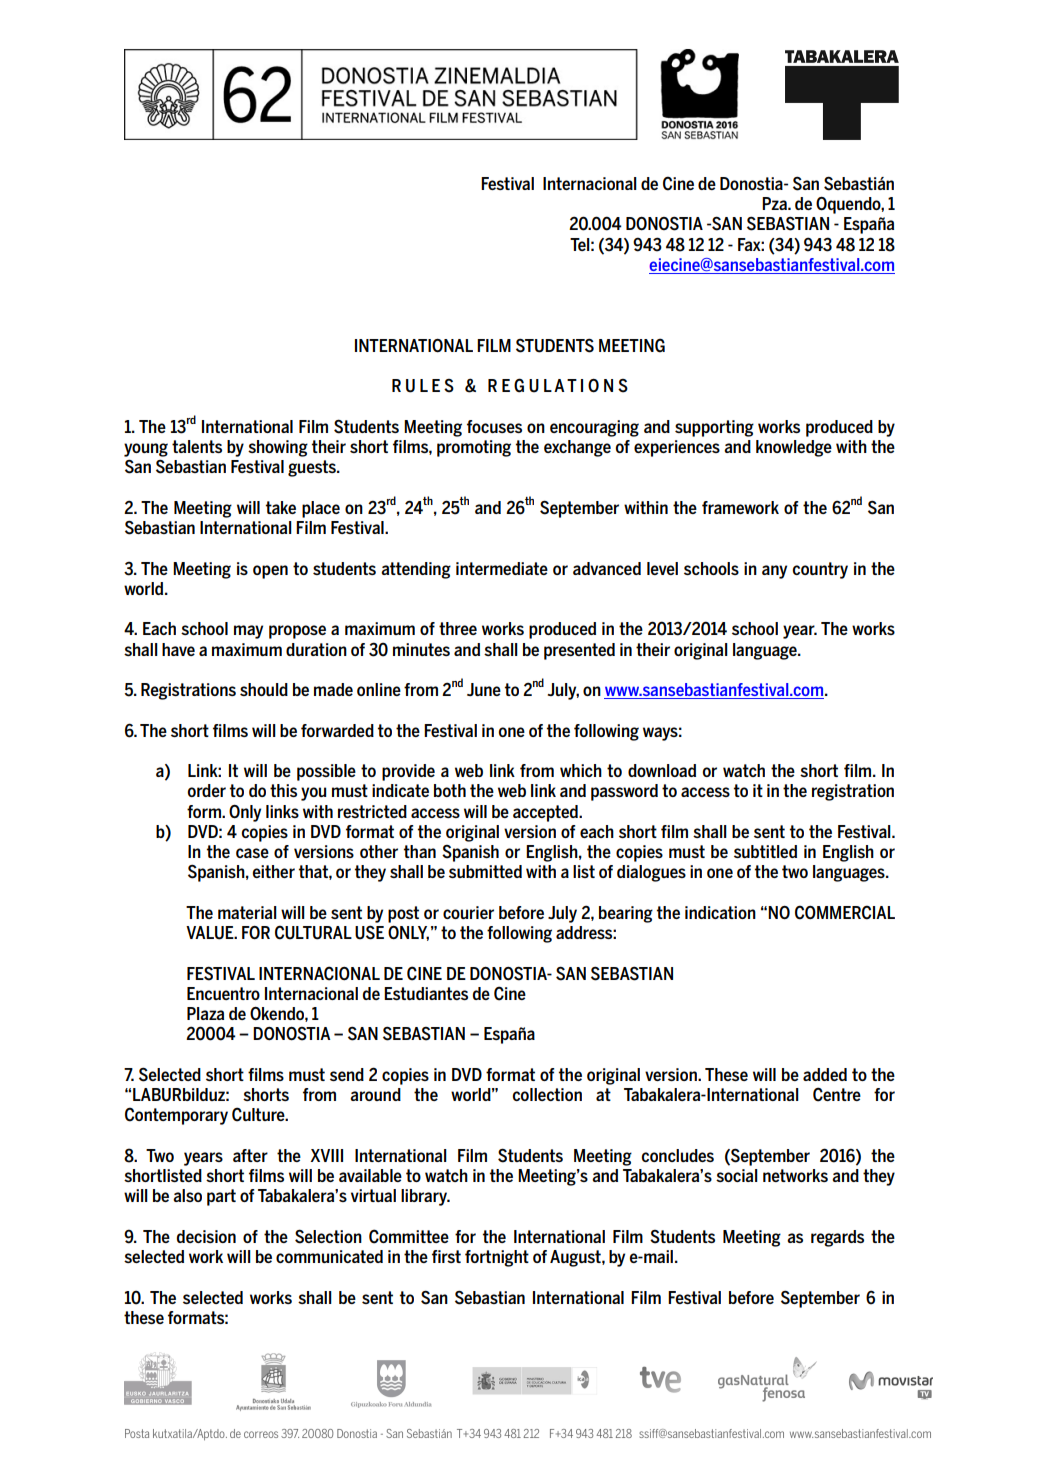 The image size is (1044, 1477). I want to click on knowledge, so click(794, 448).
